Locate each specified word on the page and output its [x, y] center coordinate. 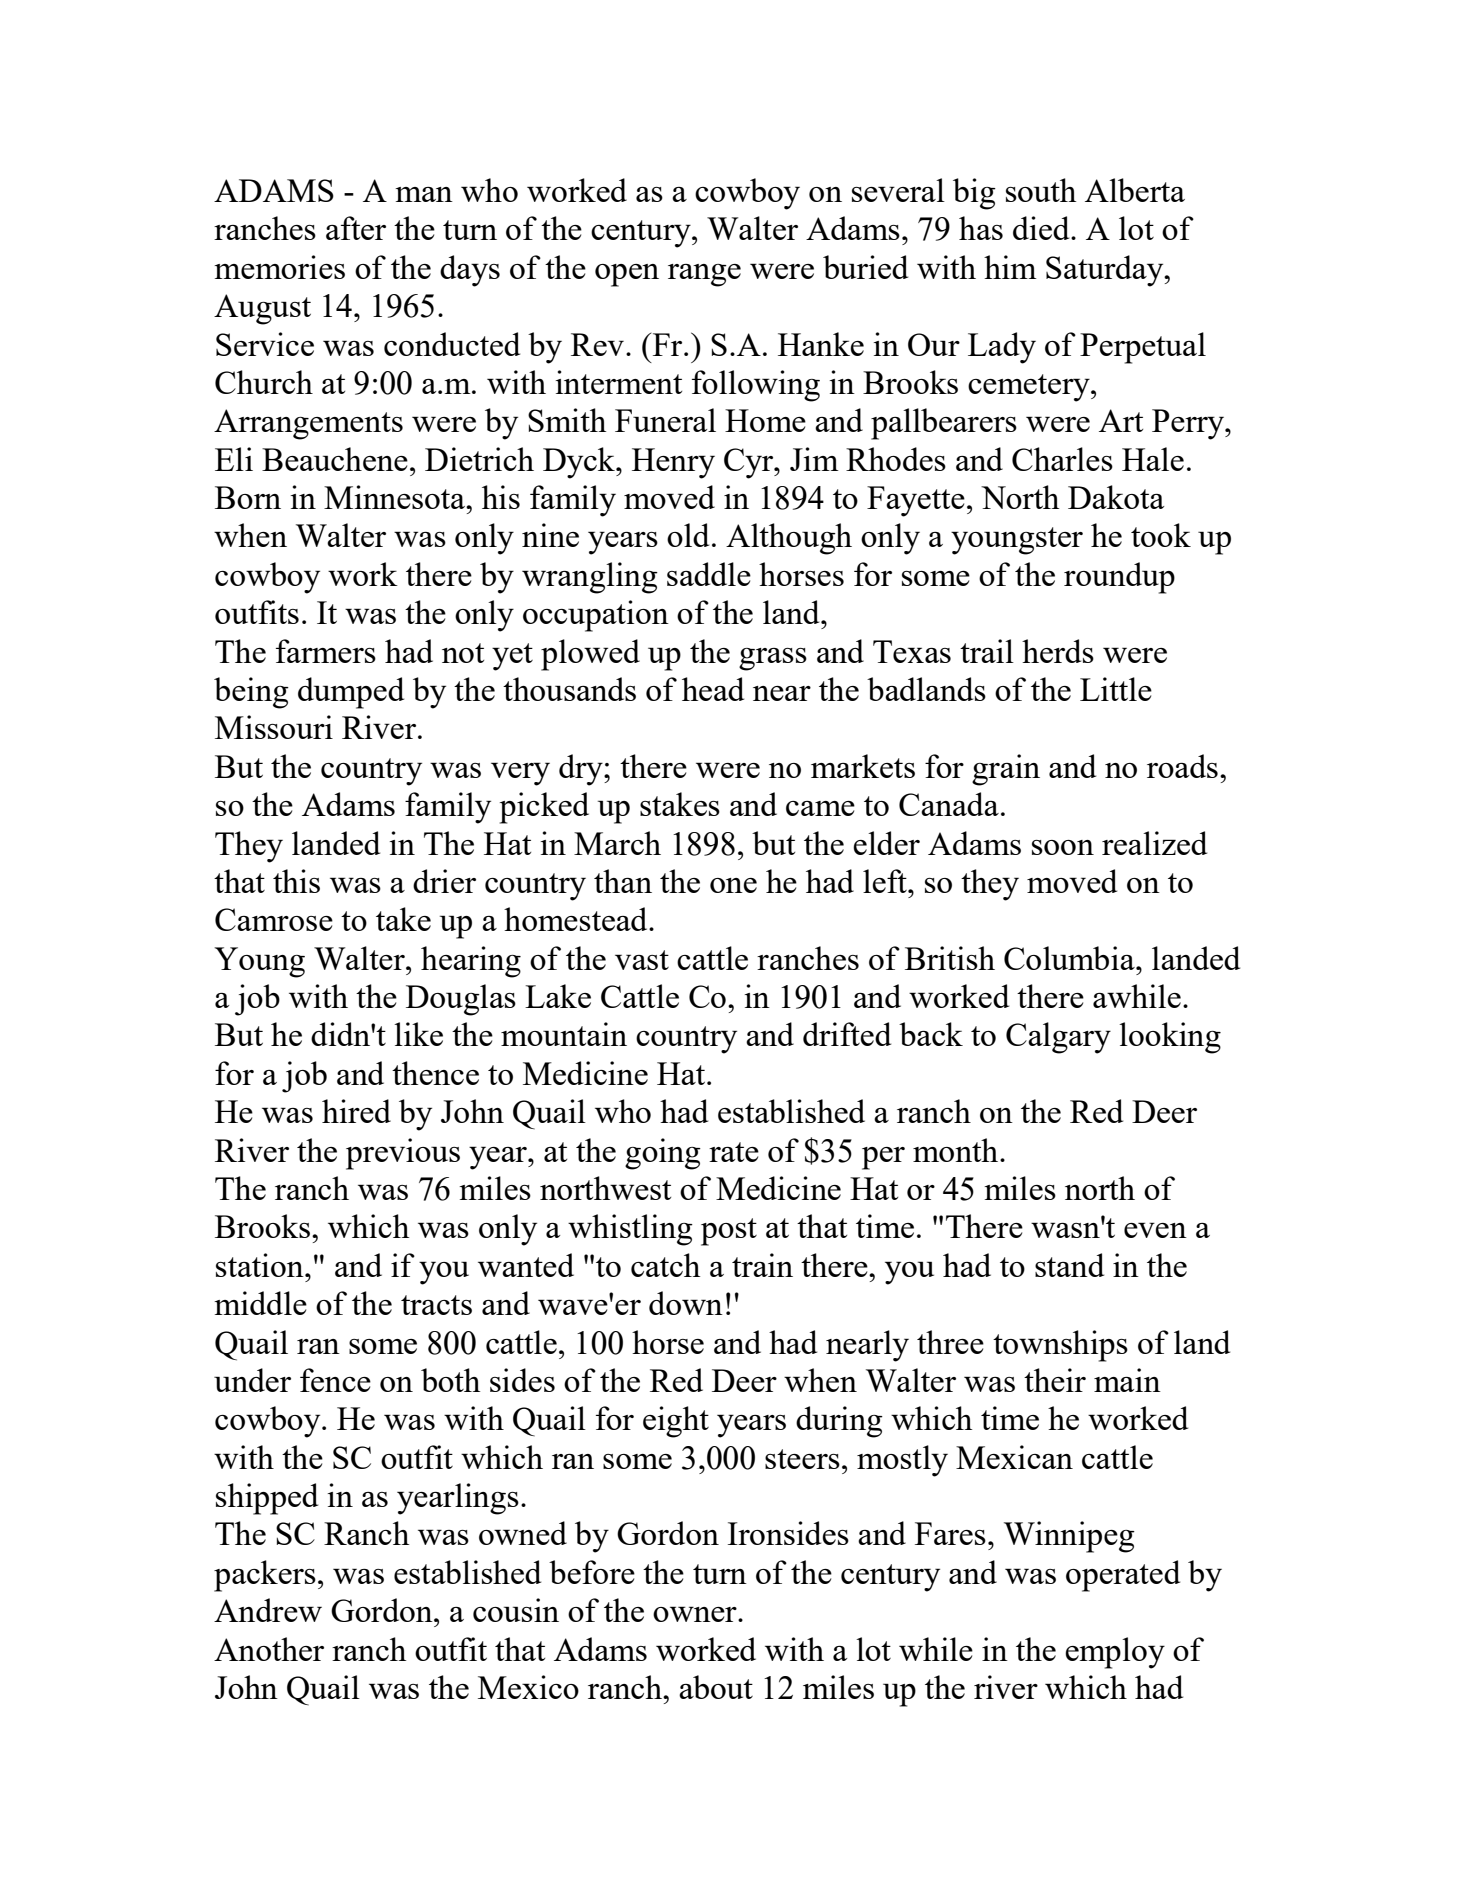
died [1042, 228]
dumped [351, 693]
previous [403, 1154]
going [663, 1154]
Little [1116, 689]
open [627, 275]
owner [696, 1614]
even [1155, 1230]
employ [1115, 1653]
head [713, 689]
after [356, 228]
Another [269, 1649]
